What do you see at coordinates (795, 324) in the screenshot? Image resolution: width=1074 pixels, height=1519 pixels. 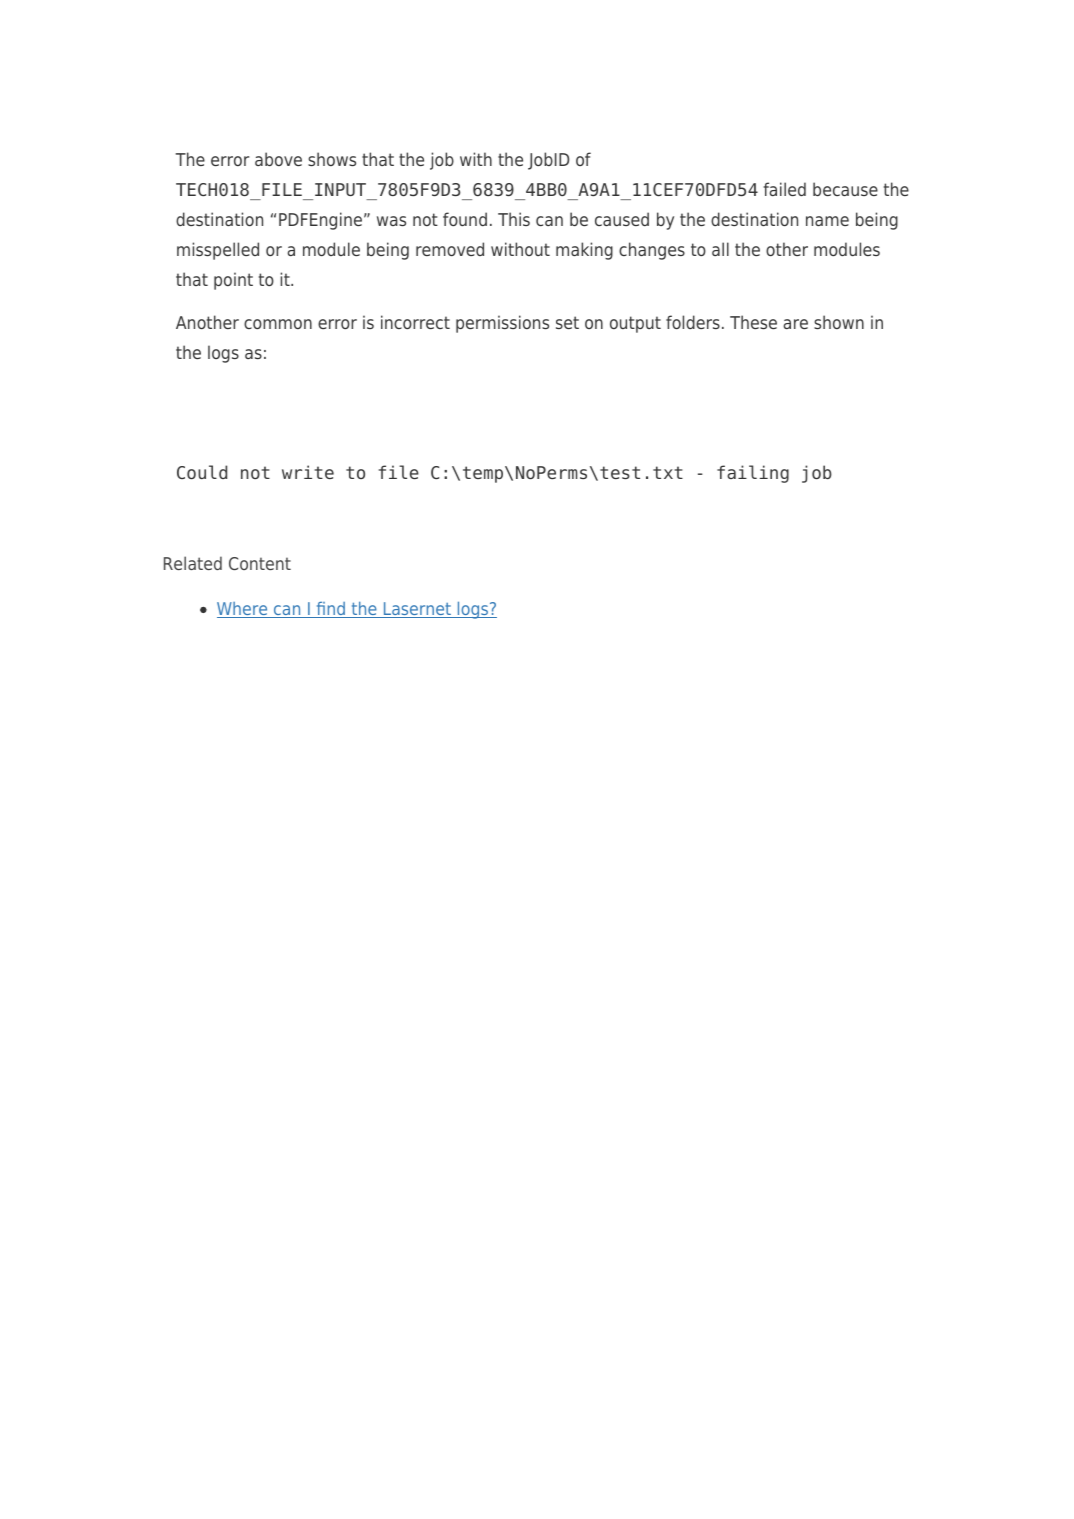 I see `are` at bounding box center [795, 324].
